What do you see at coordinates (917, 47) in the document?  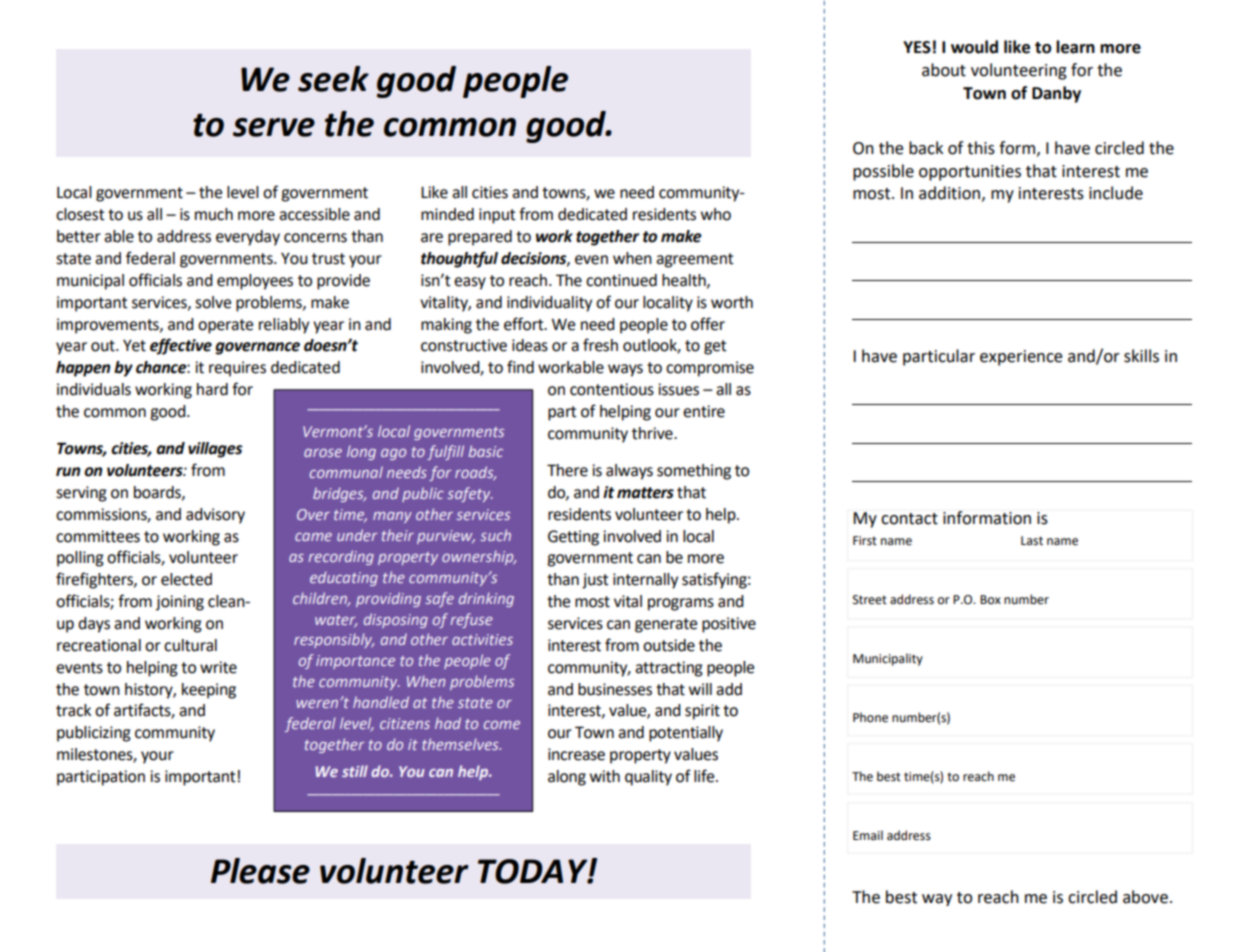 I see `YES` at bounding box center [917, 47].
